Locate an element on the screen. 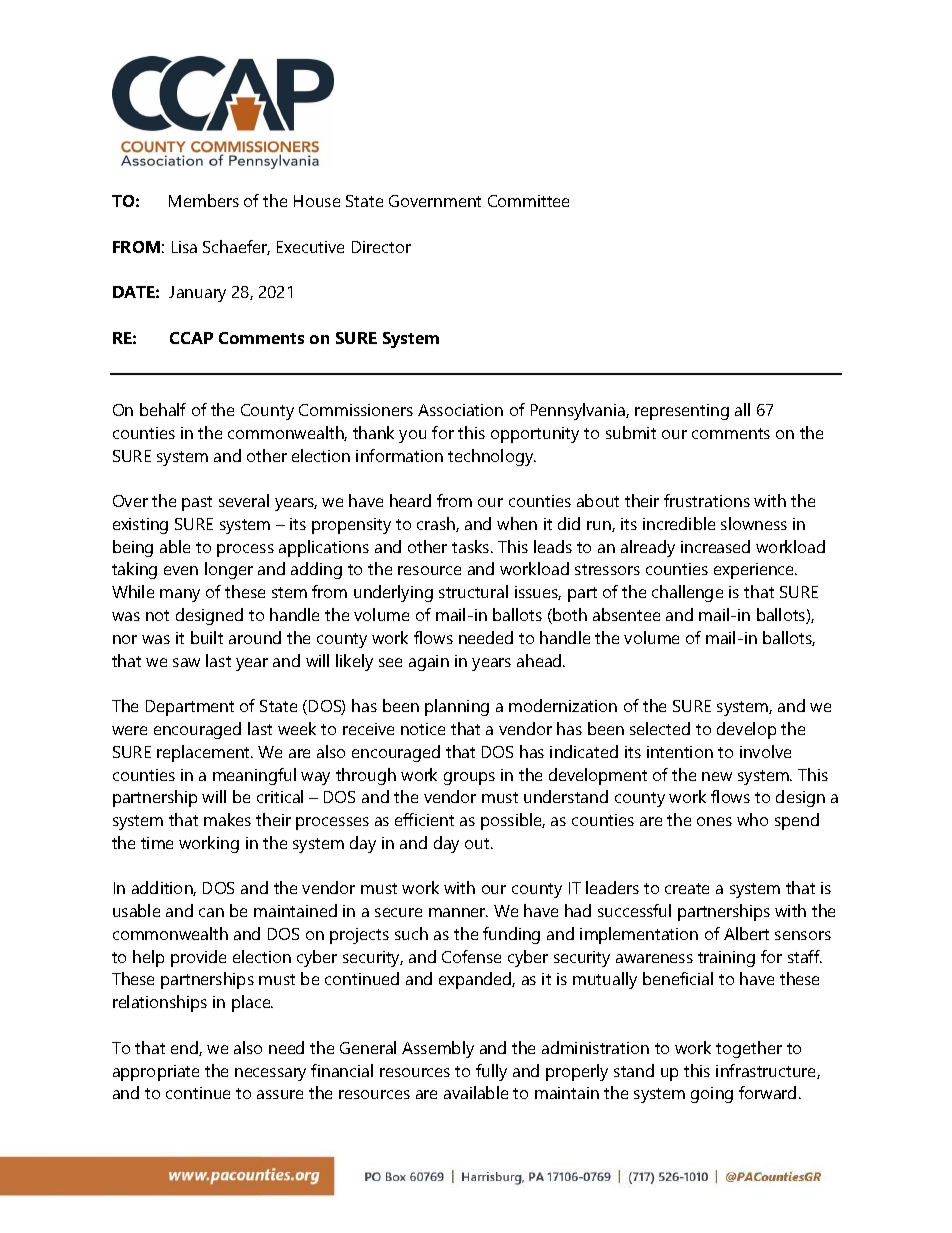  appropriate is located at coordinates (156, 1073).
